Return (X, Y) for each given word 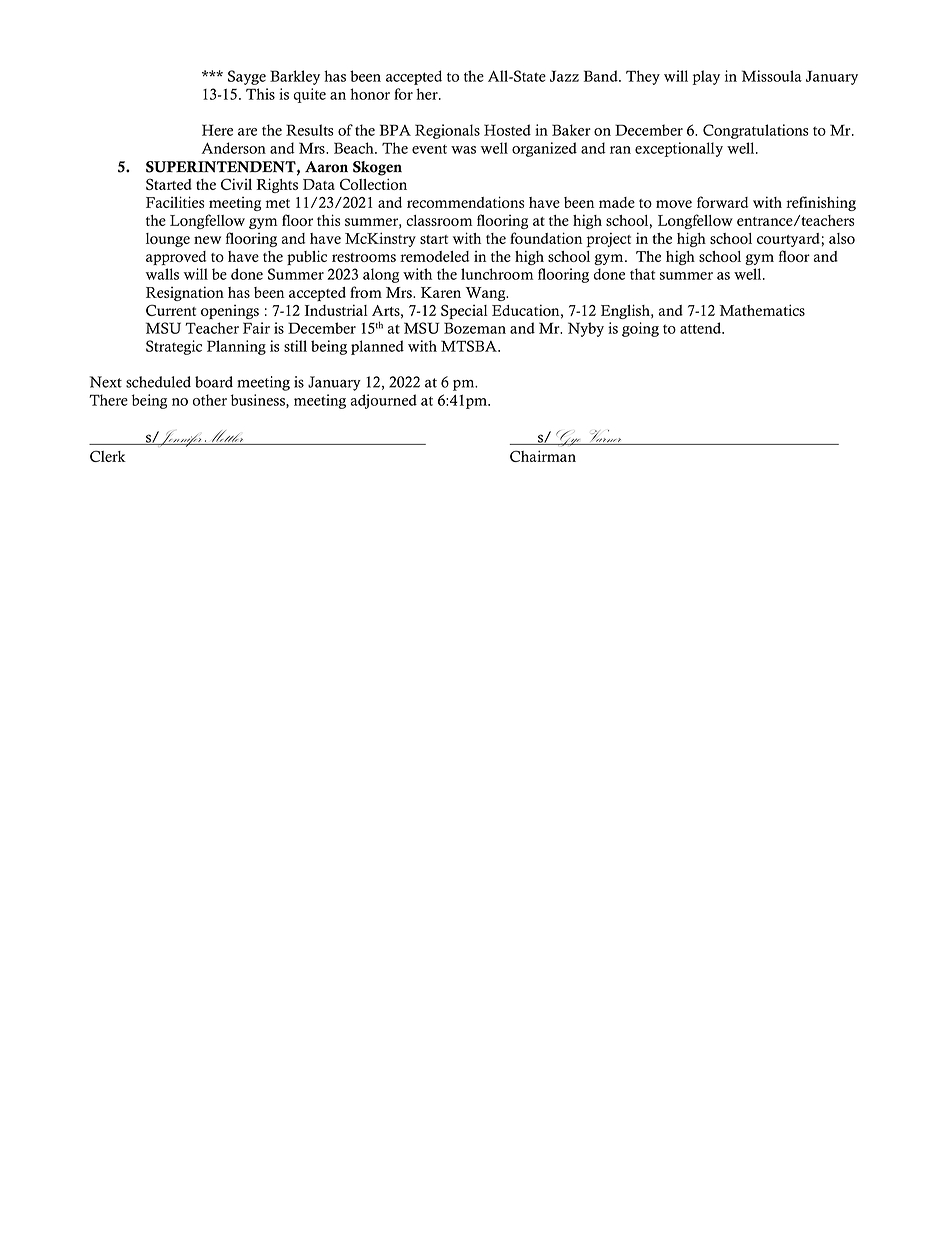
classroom (439, 220)
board (214, 382)
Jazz (564, 76)
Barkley (295, 77)
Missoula (772, 76)
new (207, 240)
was (463, 150)
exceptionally (679, 149)
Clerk (108, 456)
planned (377, 347)
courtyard (788, 240)
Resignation (185, 293)
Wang (487, 294)
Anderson (233, 148)
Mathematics (762, 310)
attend (702, 328)
